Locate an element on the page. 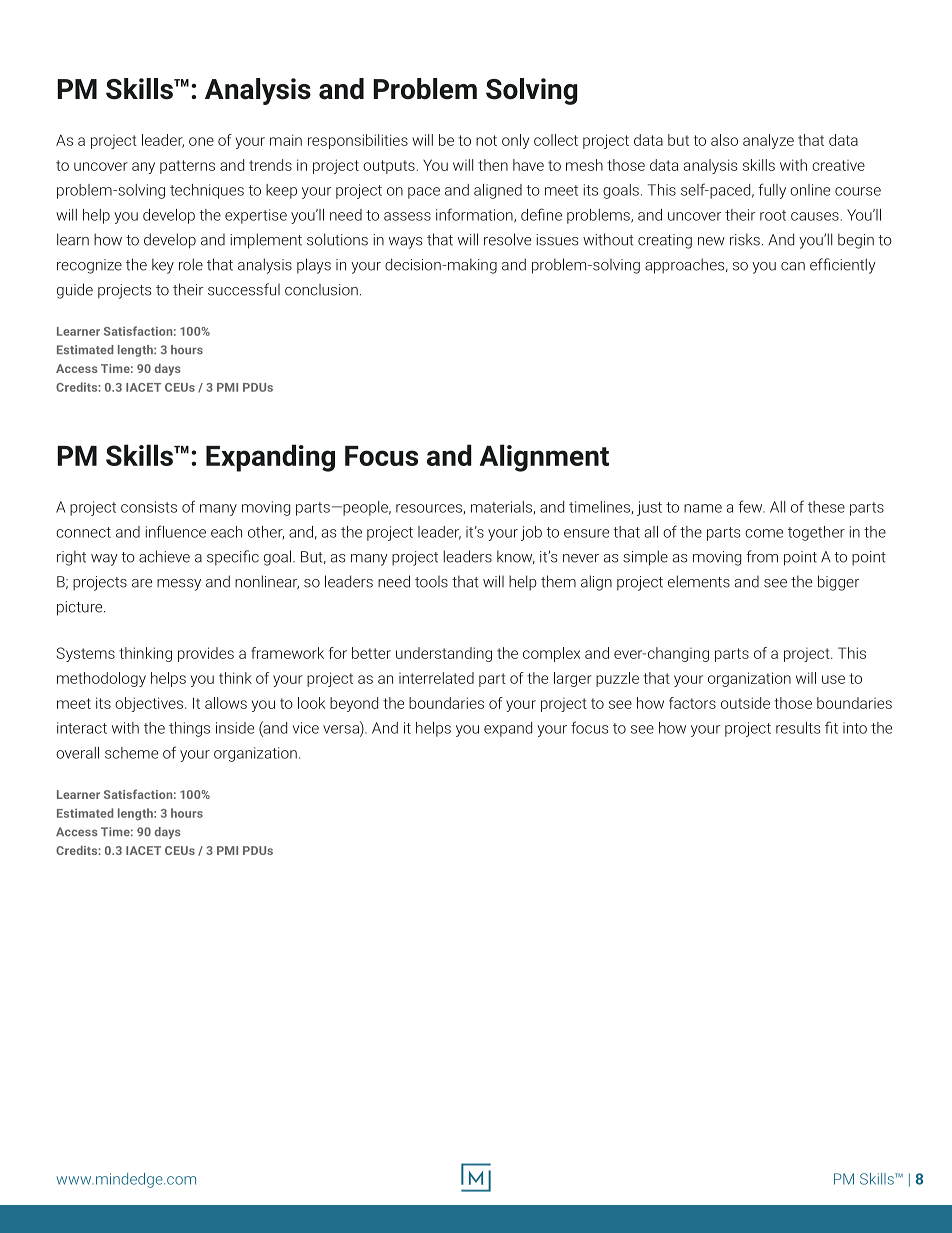 The height and width of the page is (1233, 952). few is located at coordinates (752, 506).
